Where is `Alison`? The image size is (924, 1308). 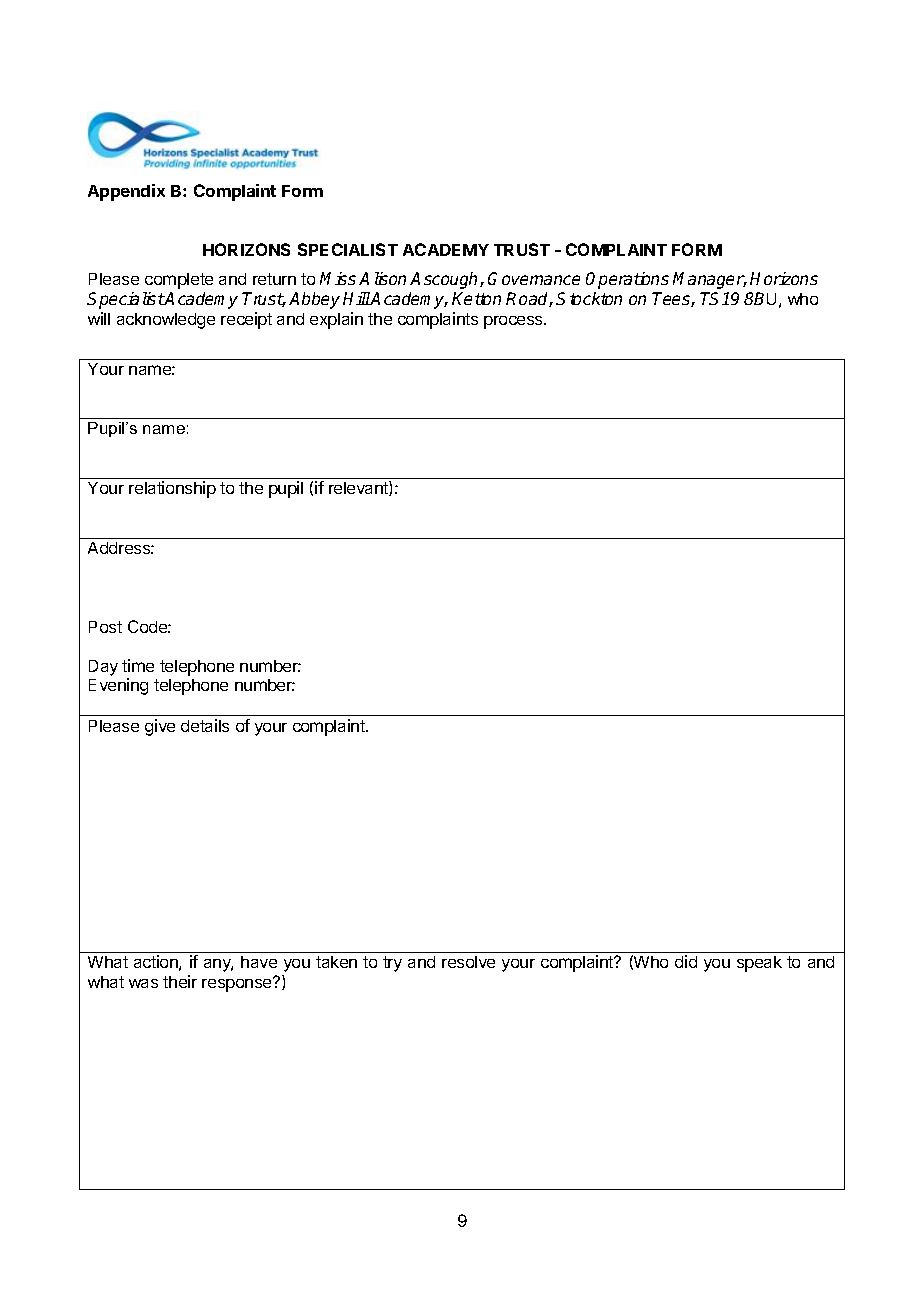 Alison is located at coordinates (382, 278).
